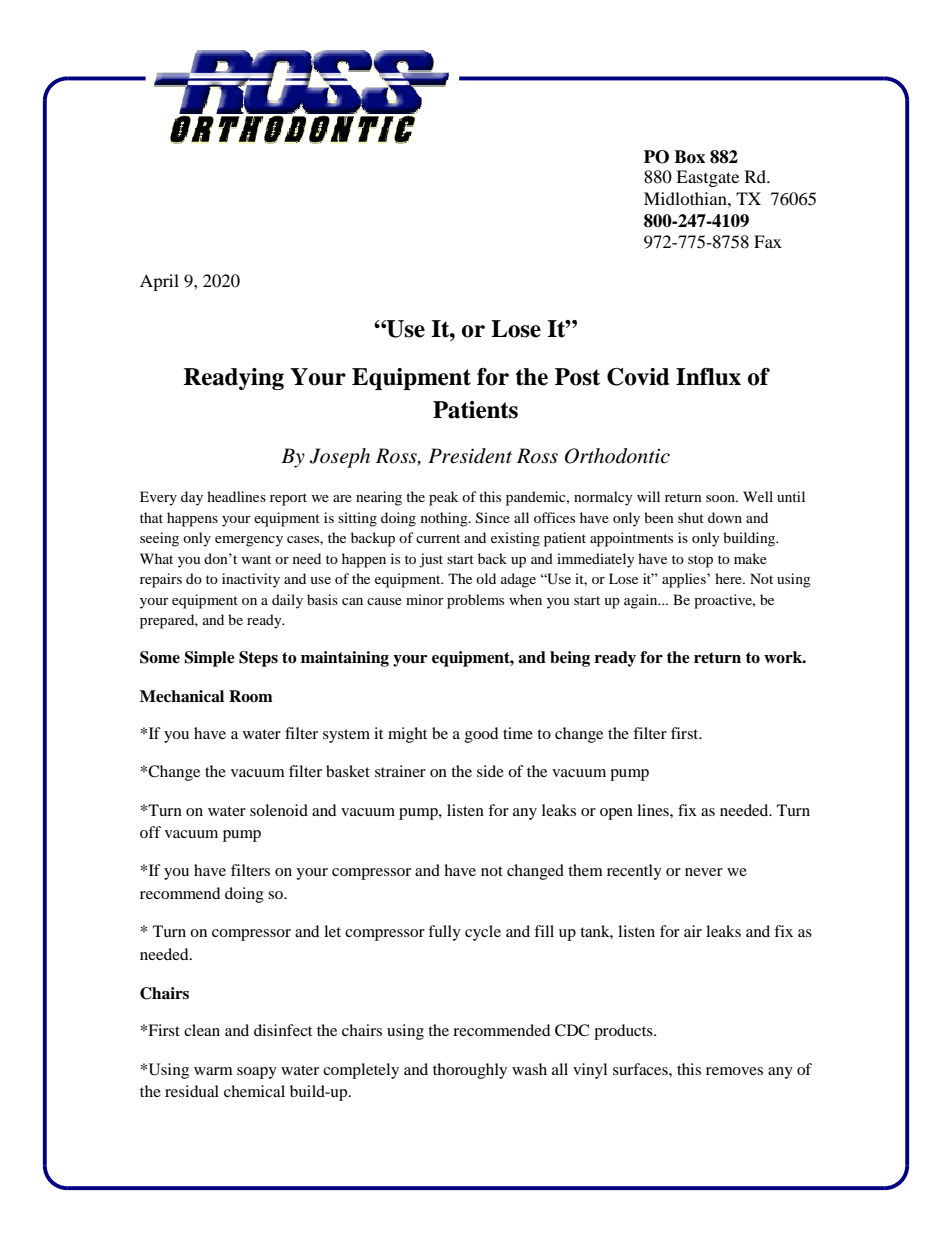  Describe the element at coordinates (159, 282) in the screenshot. I see `April` at that location.
